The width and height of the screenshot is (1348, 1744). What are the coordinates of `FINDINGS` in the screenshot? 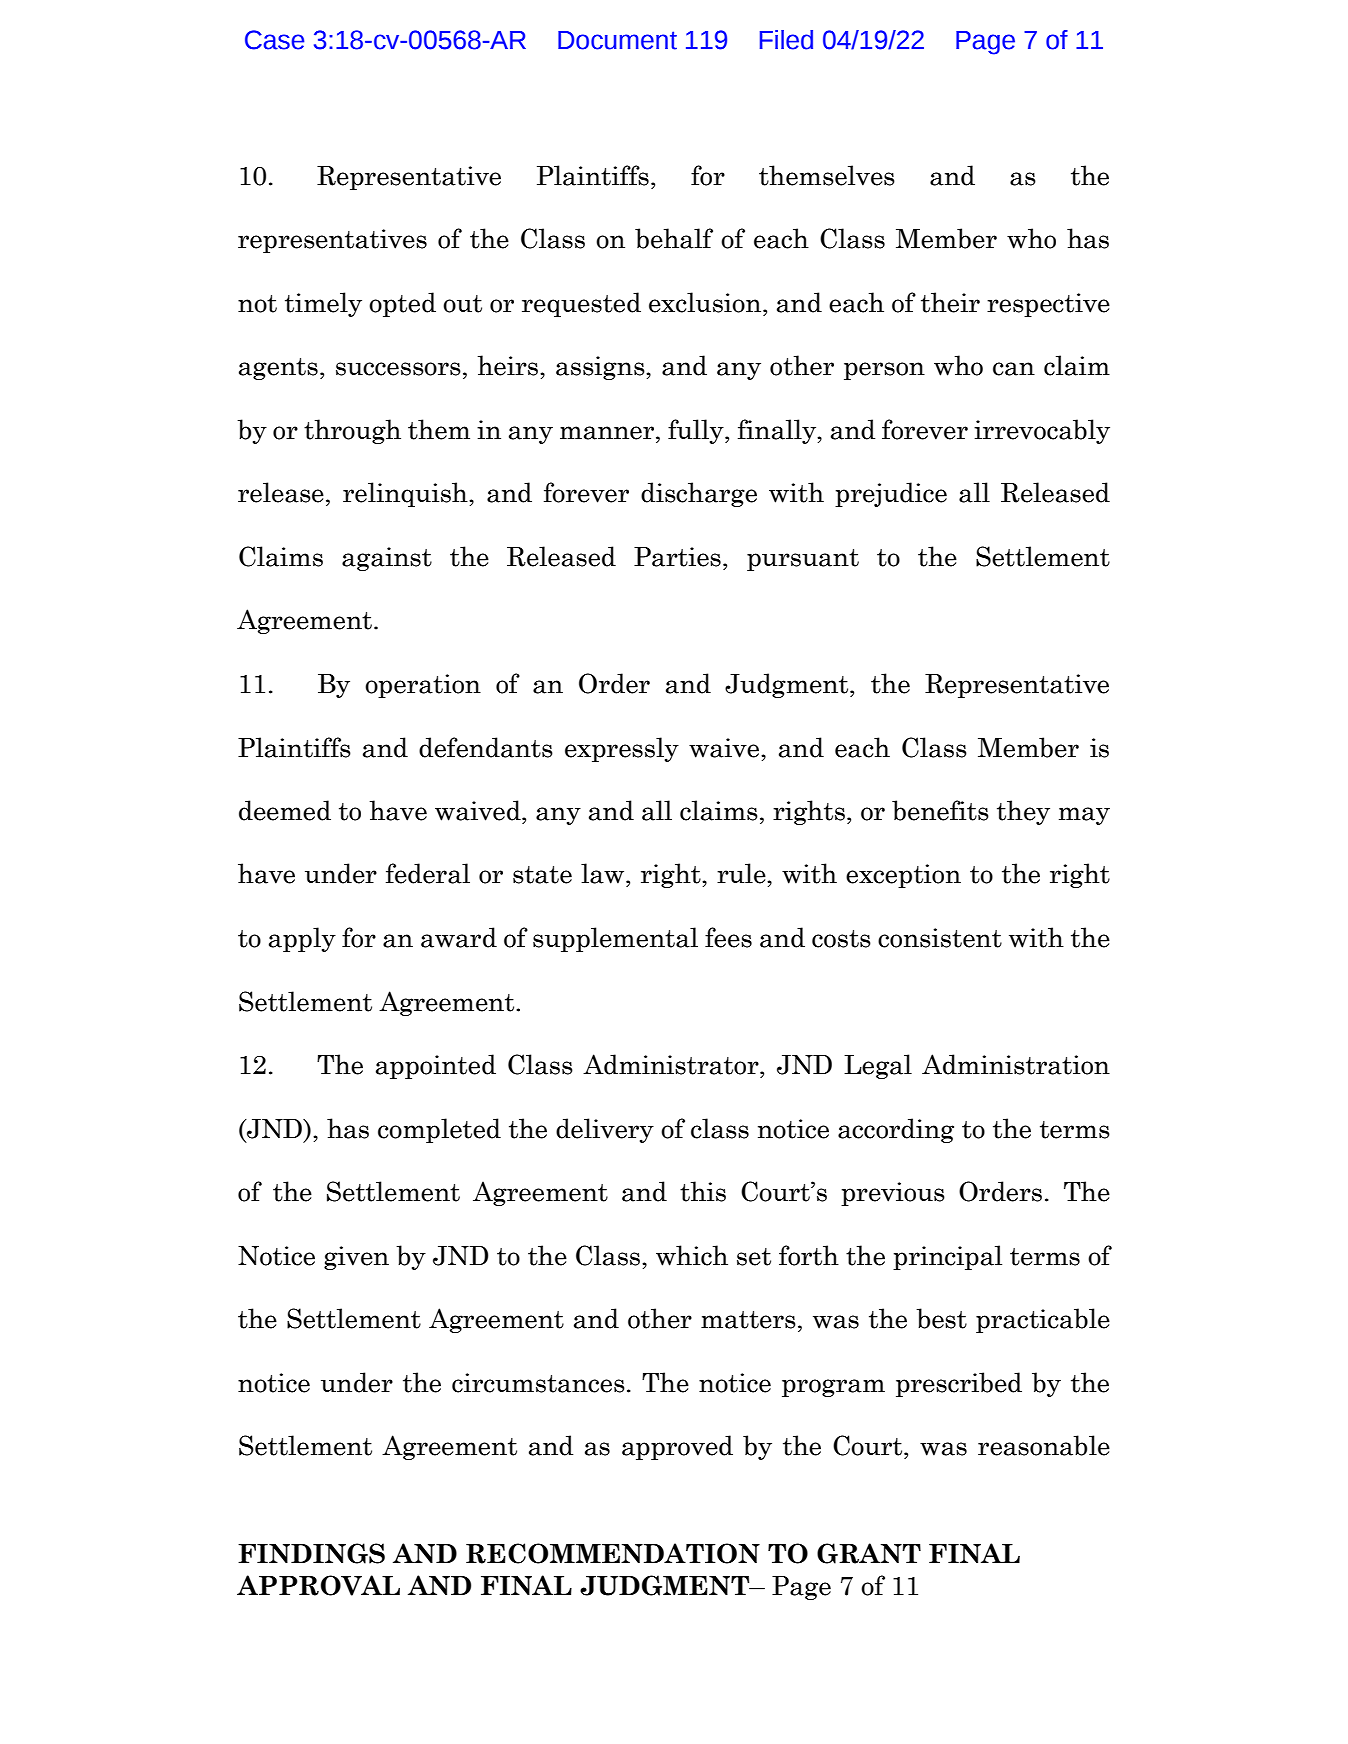 It's located at (311, 1553).
